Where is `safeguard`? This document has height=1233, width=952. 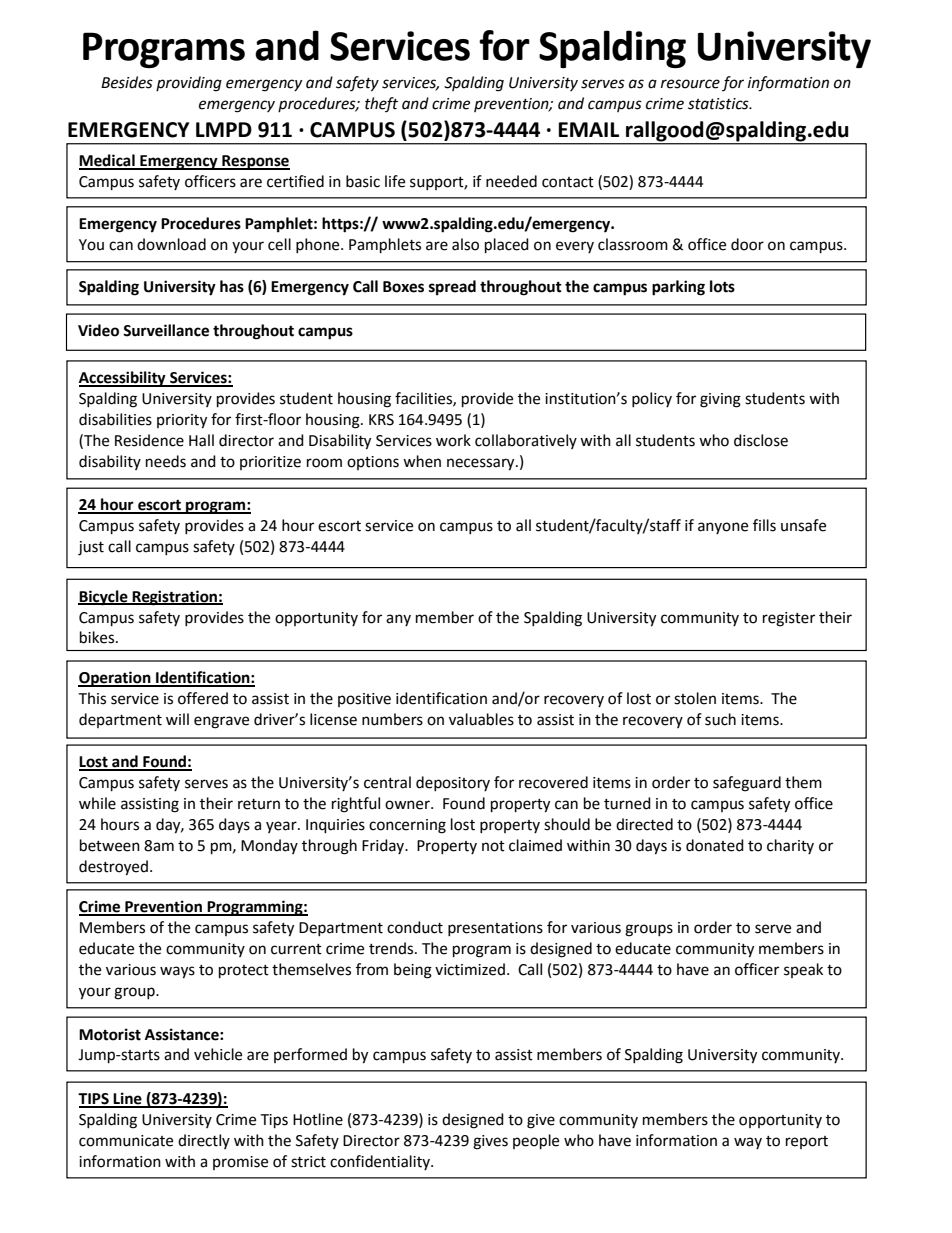 safeguard is located at coordinates (747, 784).
